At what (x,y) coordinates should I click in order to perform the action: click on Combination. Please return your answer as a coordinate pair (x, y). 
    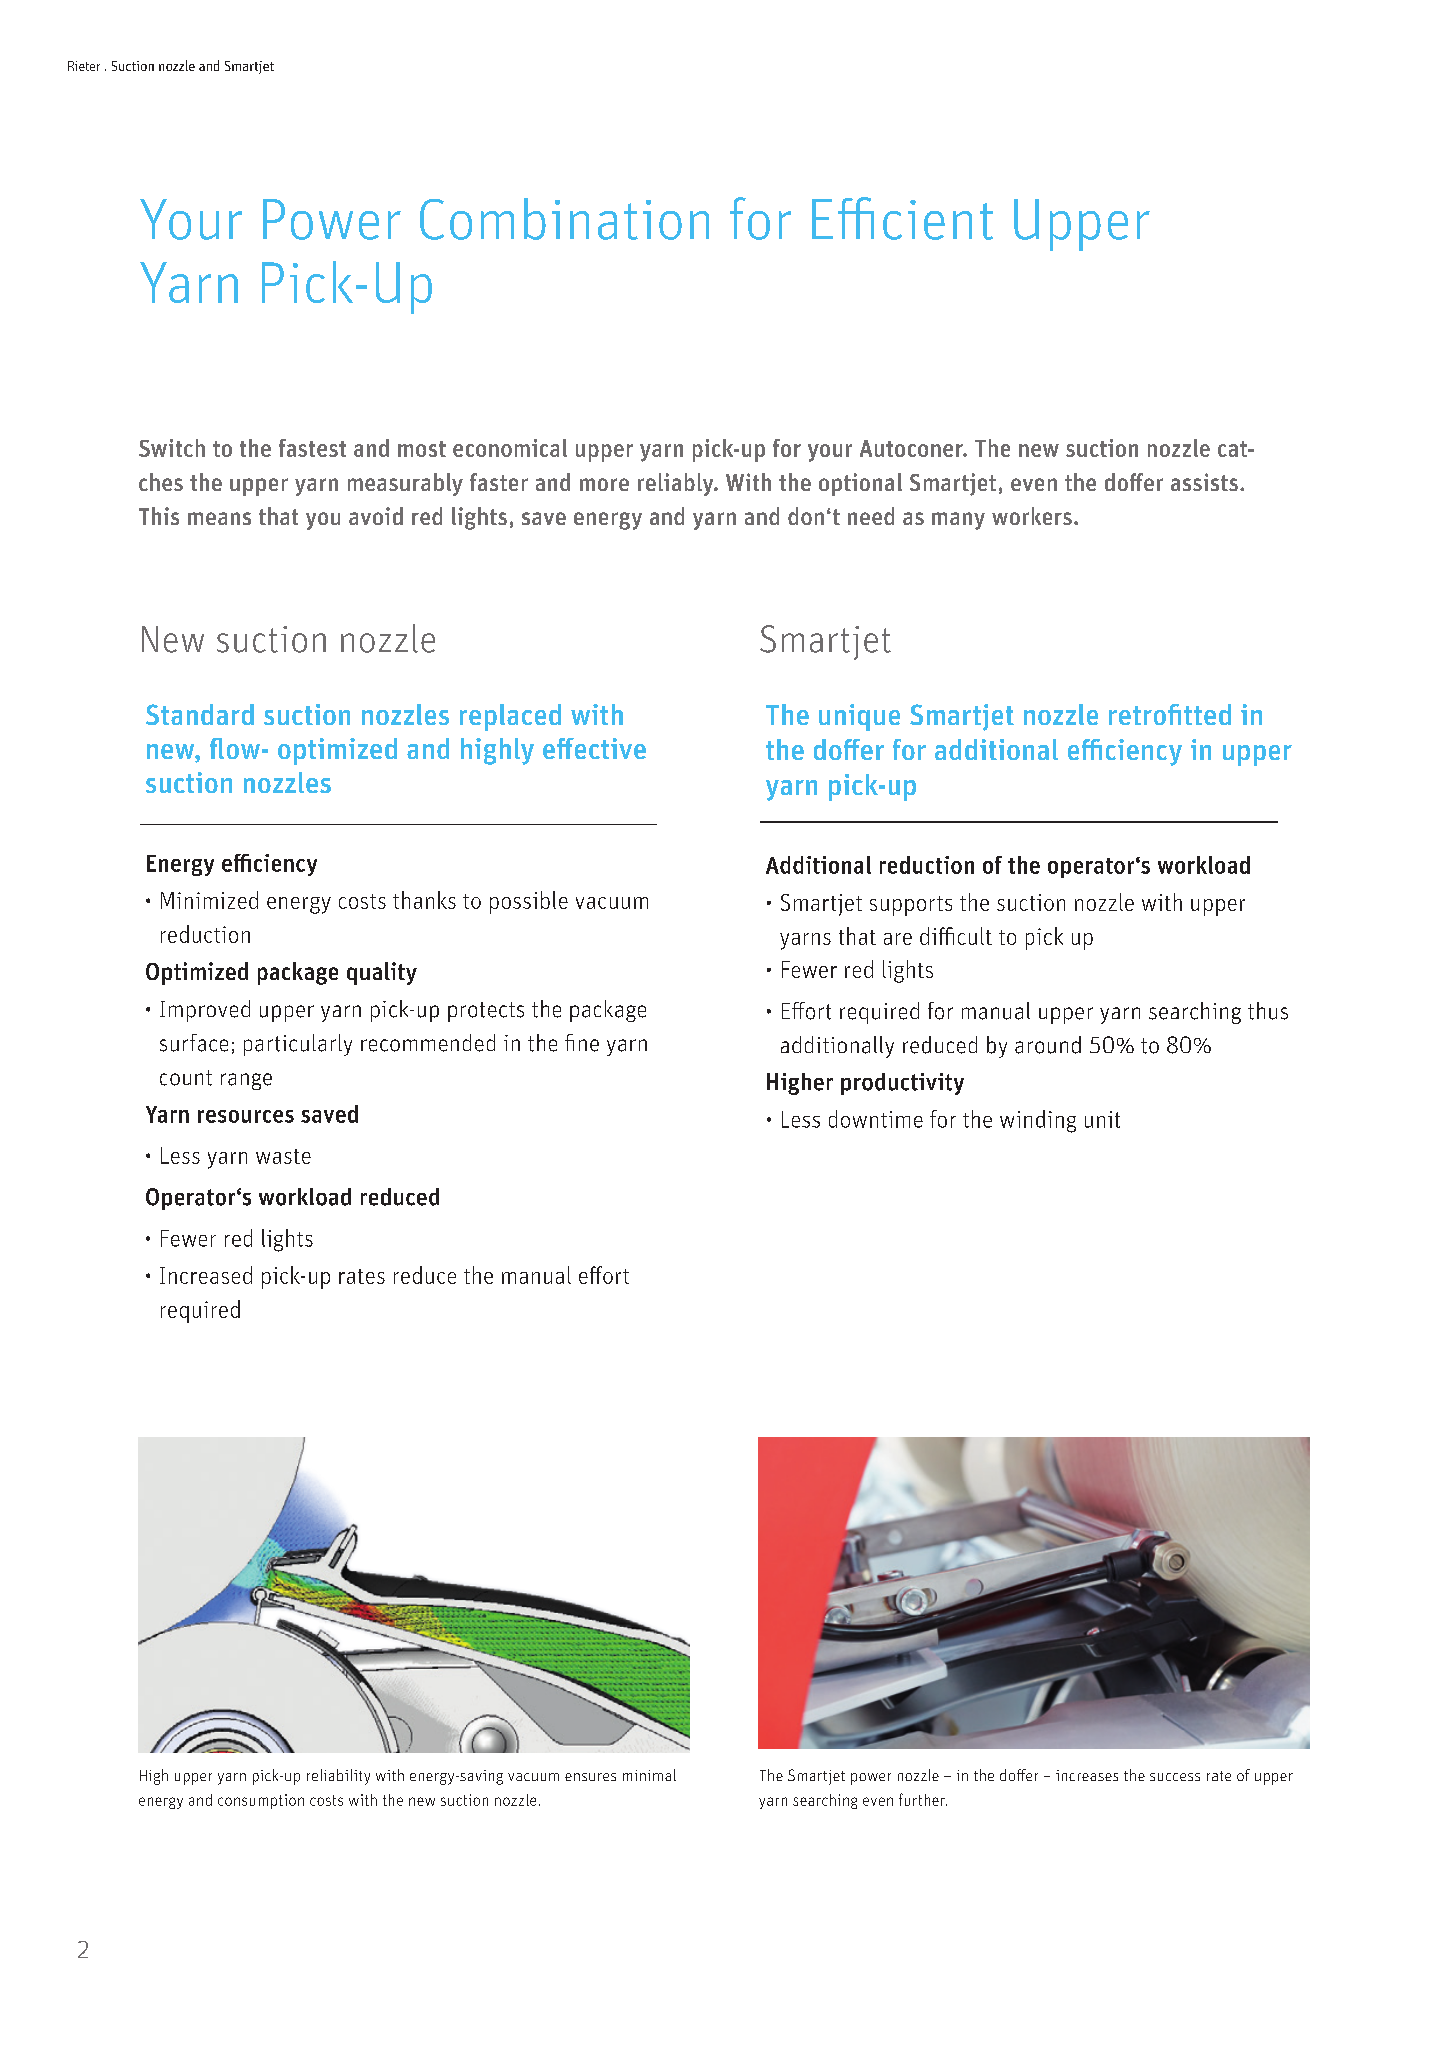
    Looking at the image, I should click on (564, 219).
